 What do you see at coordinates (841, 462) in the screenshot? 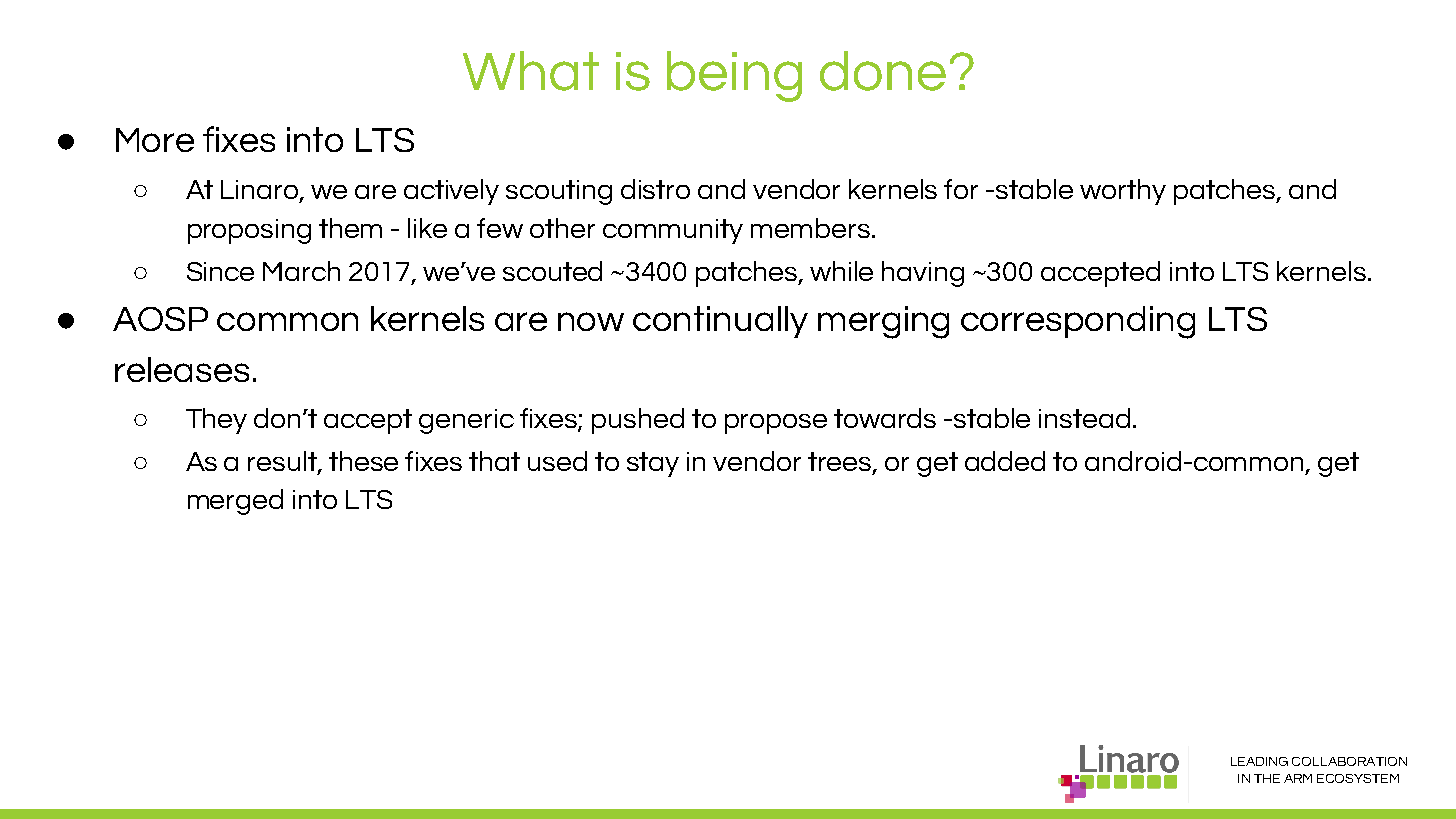
I see `trees` at bounding box center [841, 462].
